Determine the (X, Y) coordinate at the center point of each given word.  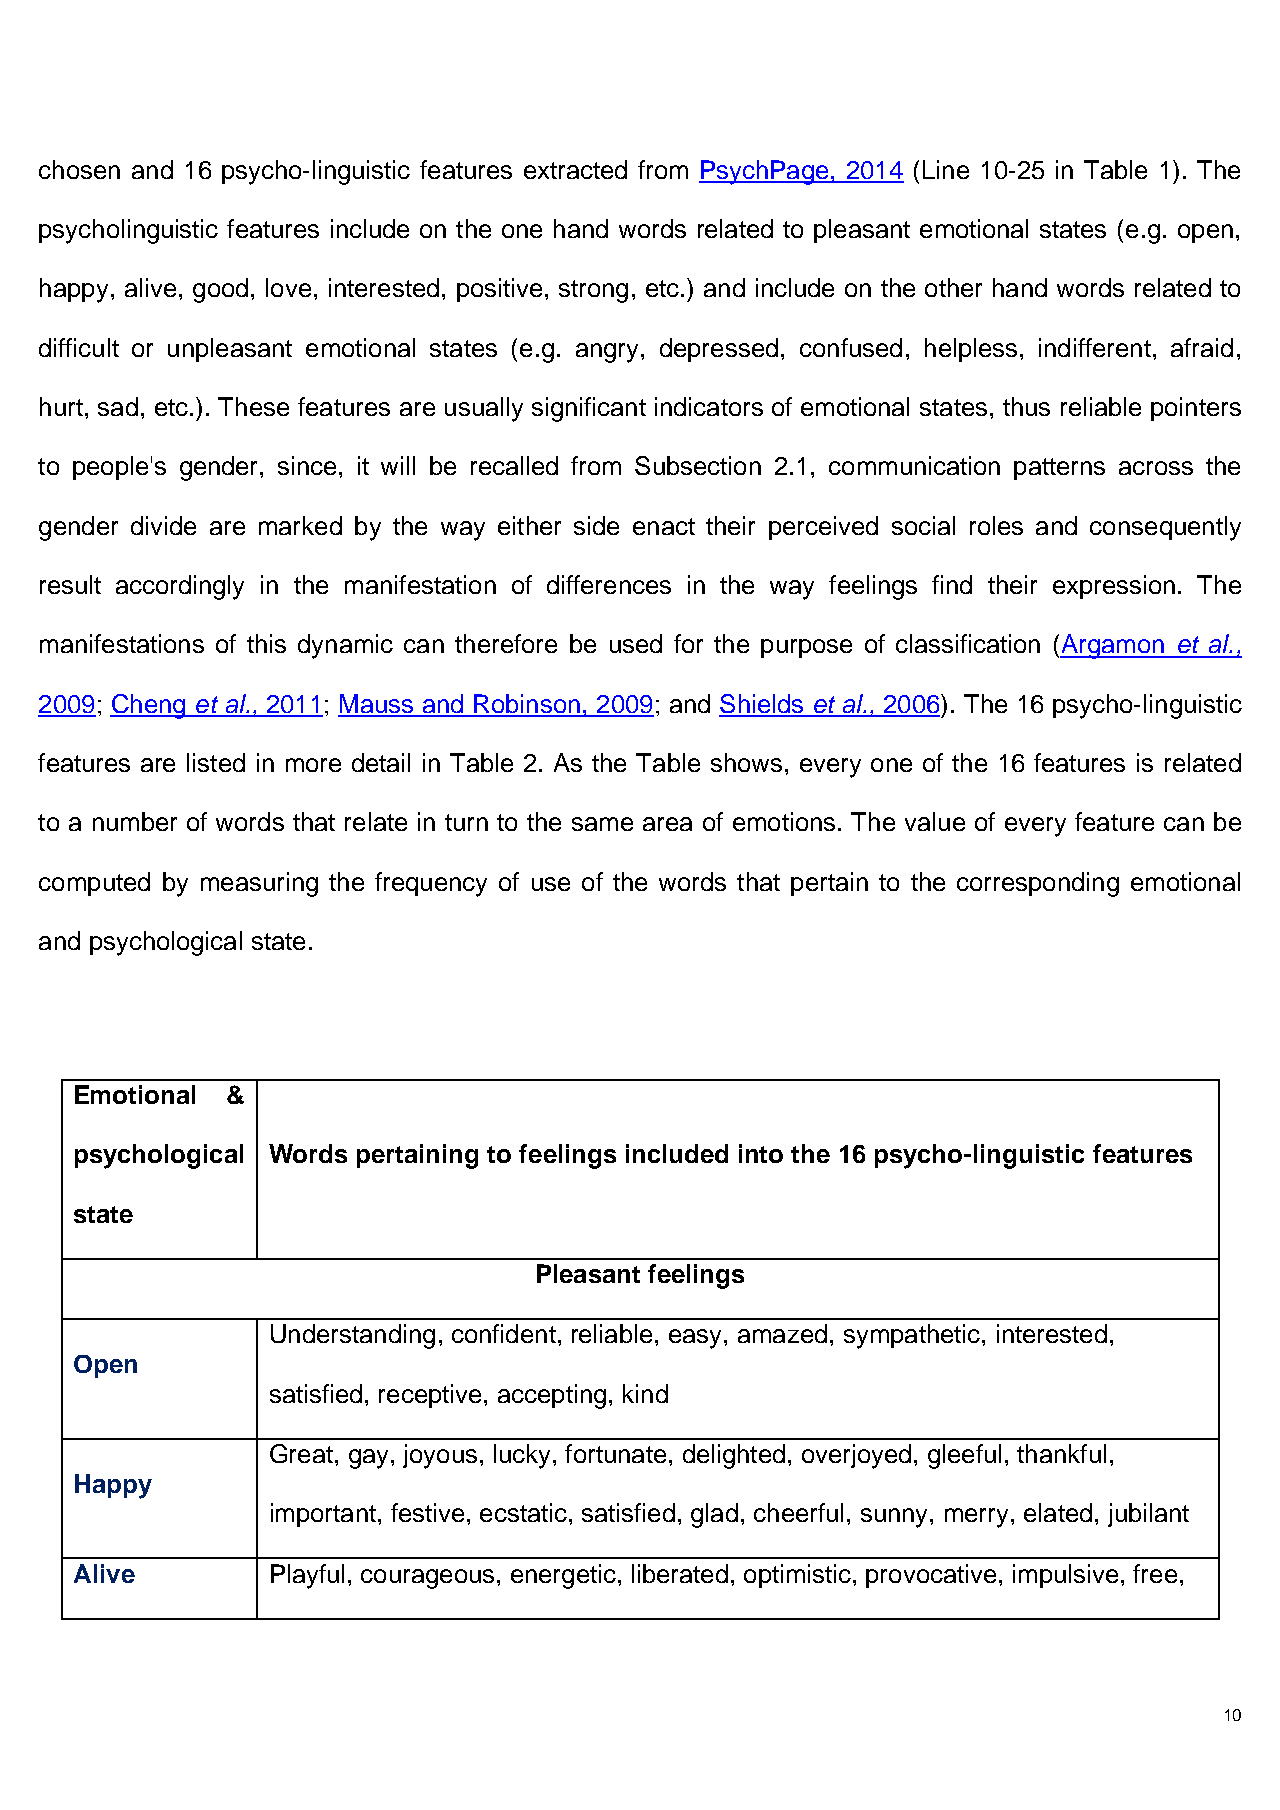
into (761, 1153)
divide (163, 525)
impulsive (1065, 1576)
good (220, 290)
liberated (680, 1573)
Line (946, 169)
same (602, 824)
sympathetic (913, 1336)
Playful (307, 1576)
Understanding (353, 1336)
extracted (575, 169)
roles (996, 525)
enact (664, 526)
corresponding (1038, 884)
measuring (259, 884)
